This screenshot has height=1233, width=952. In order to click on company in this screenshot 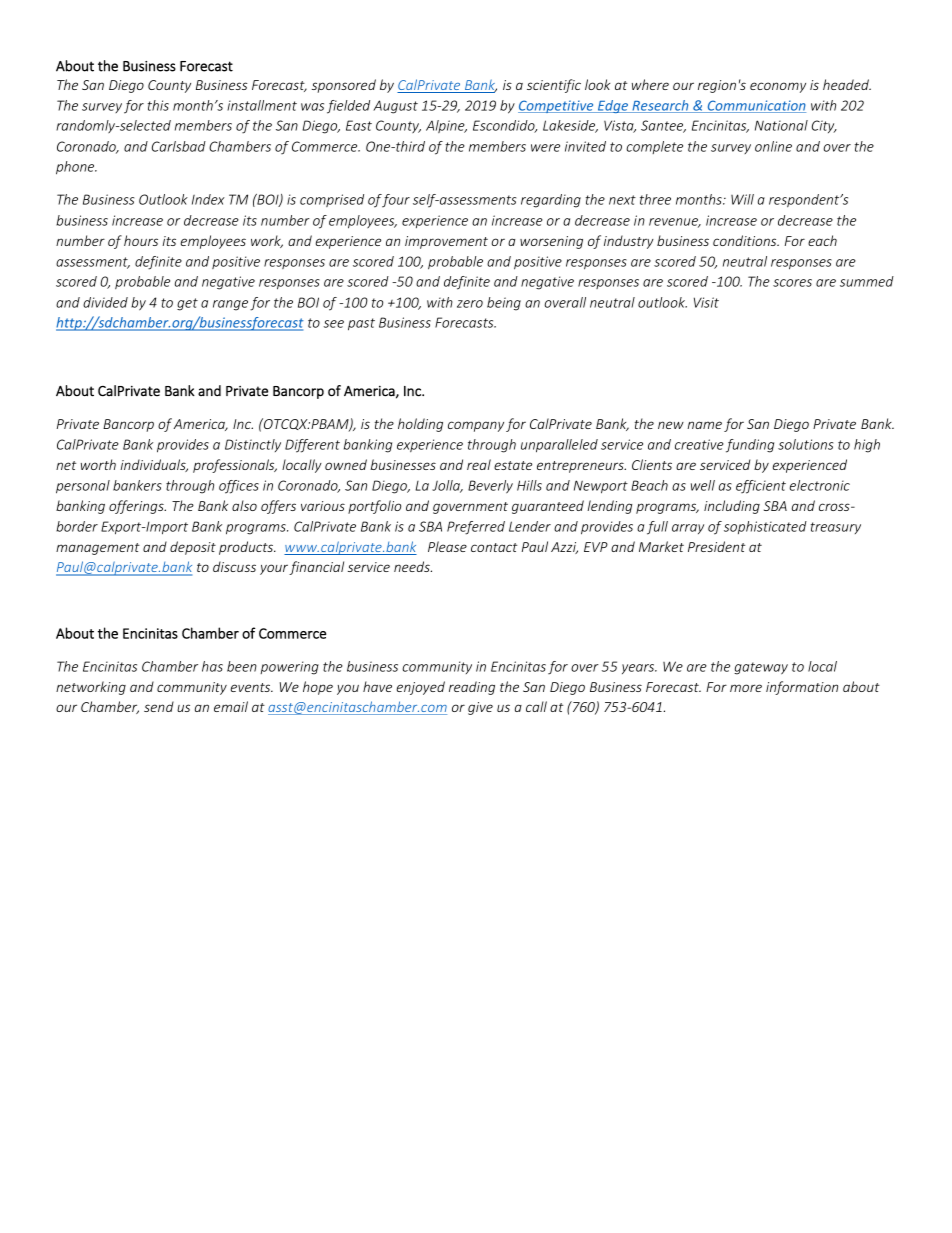, I will do `click(476, 426)`.
